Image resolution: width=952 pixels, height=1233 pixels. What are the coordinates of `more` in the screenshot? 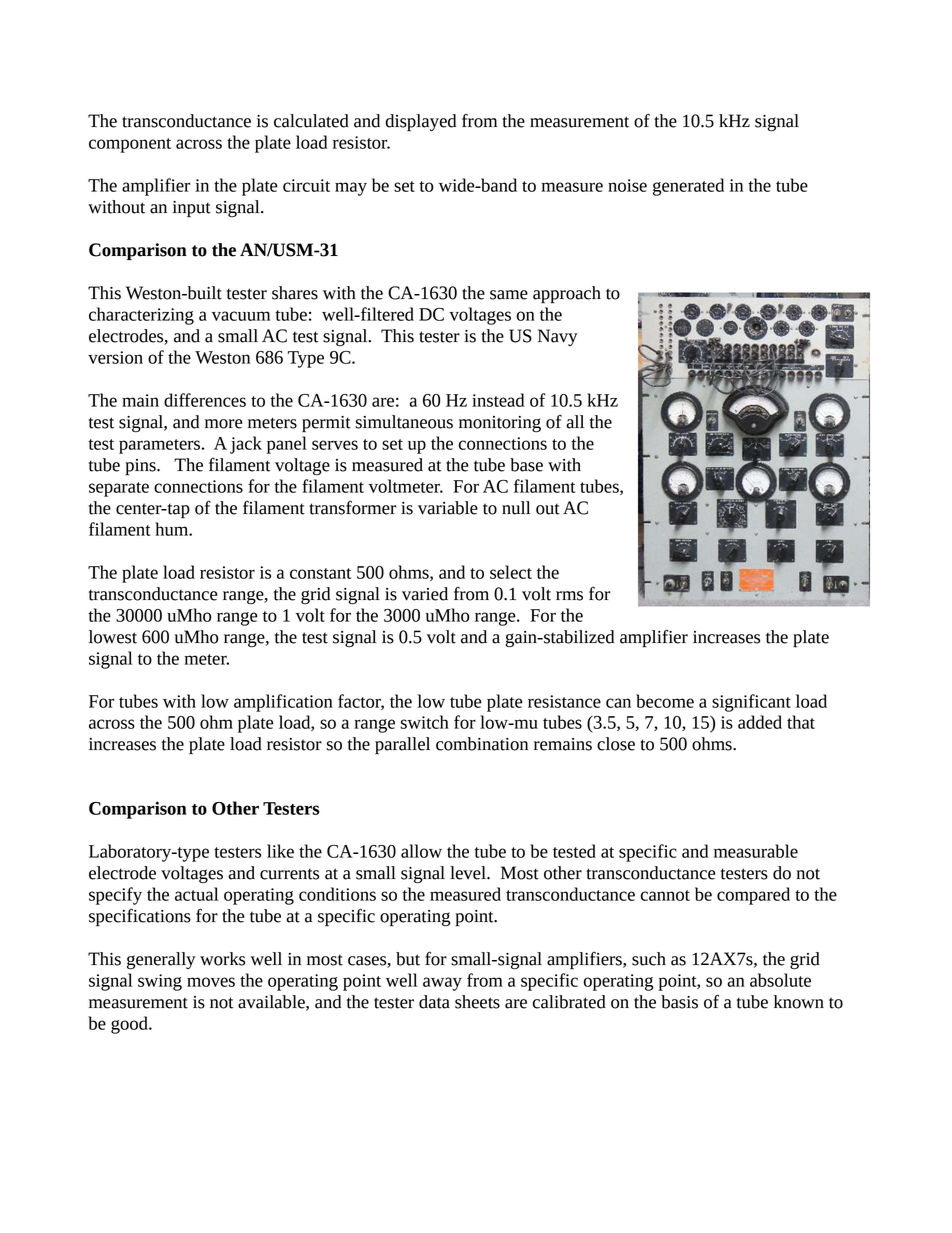 It's located at (223, 424).
